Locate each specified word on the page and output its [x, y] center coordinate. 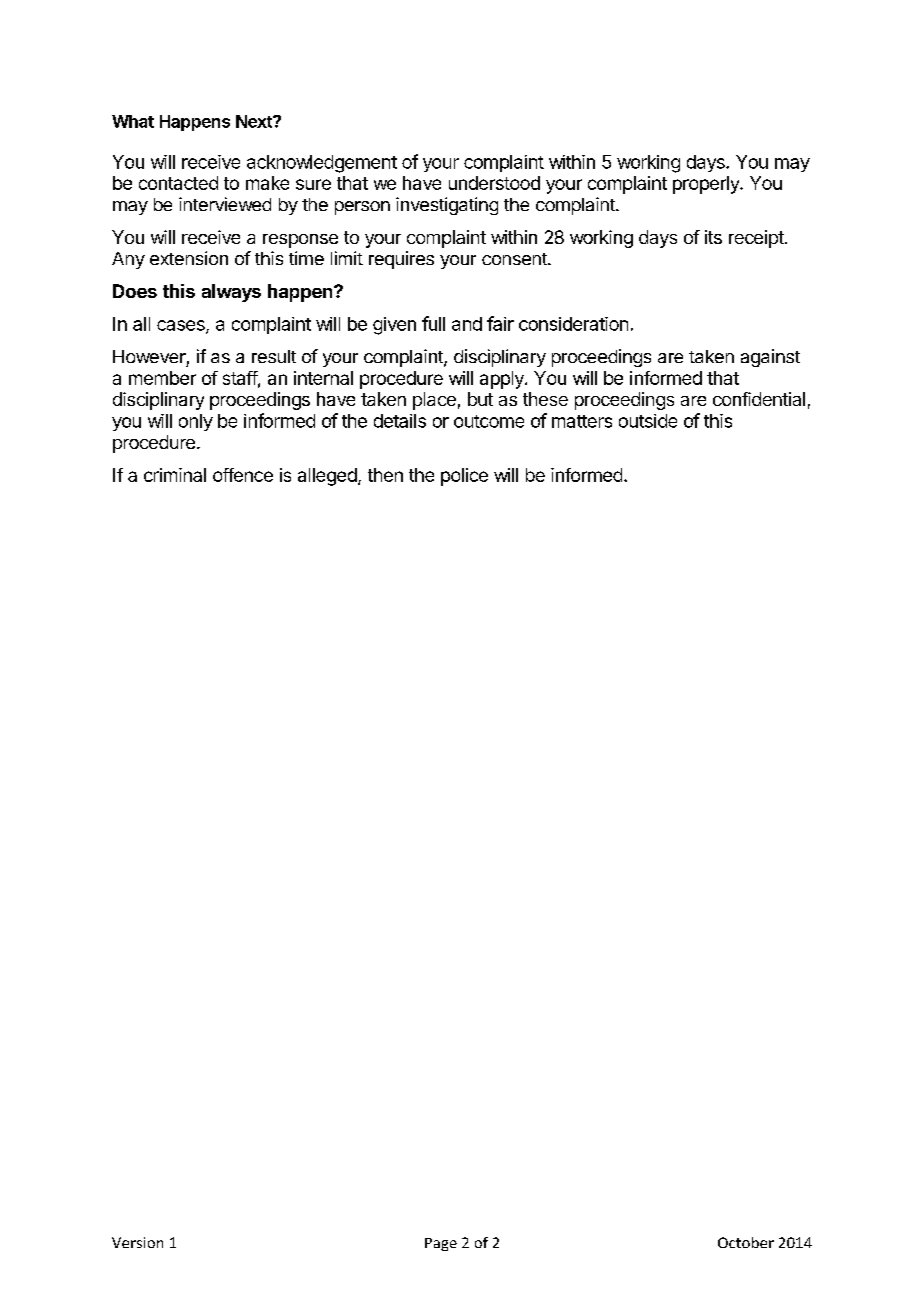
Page [441, 1244]
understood [494, 183]
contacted [178, 183]
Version [137, 1242]
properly [707, 185]
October [746, 1242]
